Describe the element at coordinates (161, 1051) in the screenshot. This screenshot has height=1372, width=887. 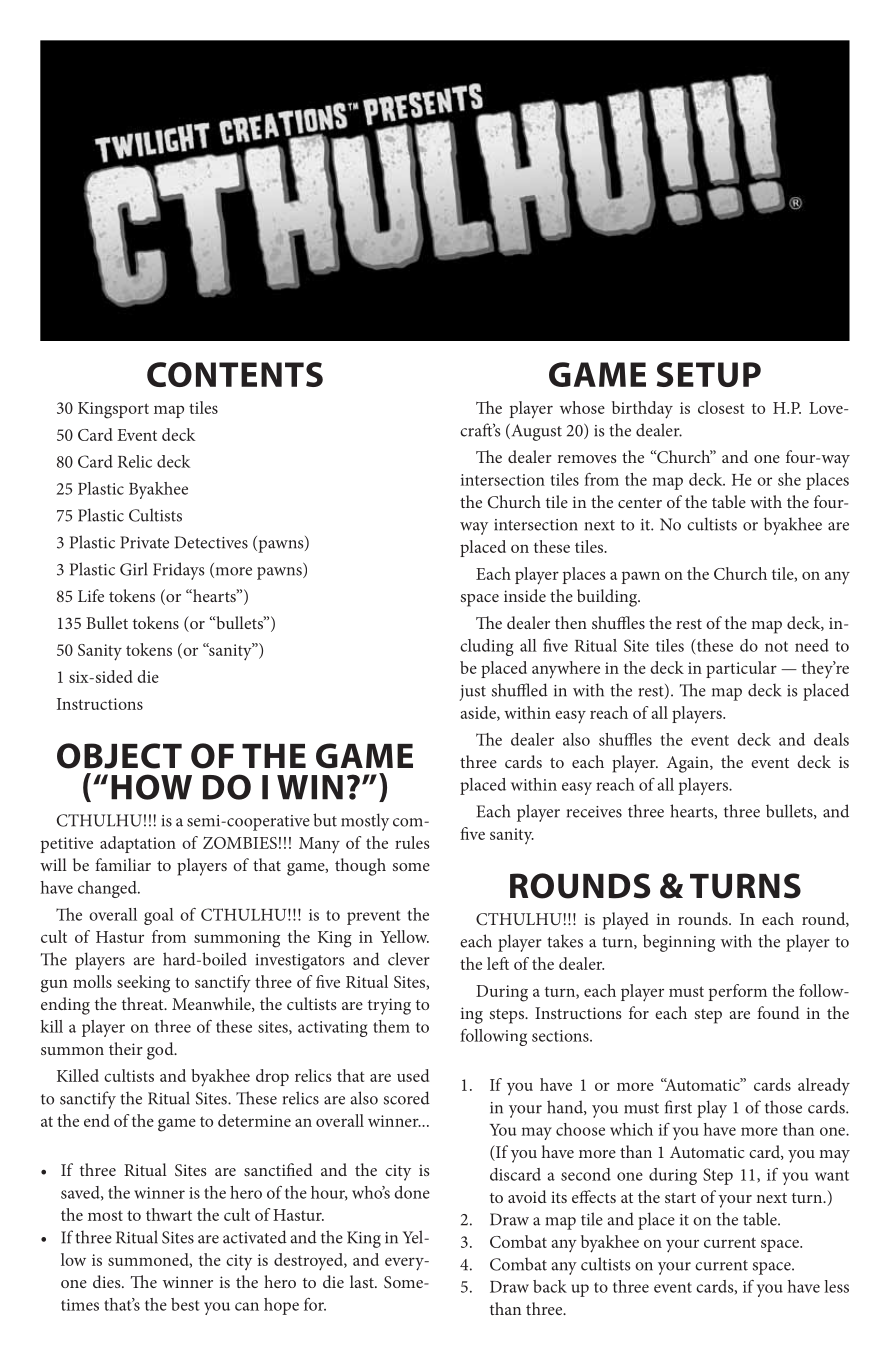
I see `god` at that location.
